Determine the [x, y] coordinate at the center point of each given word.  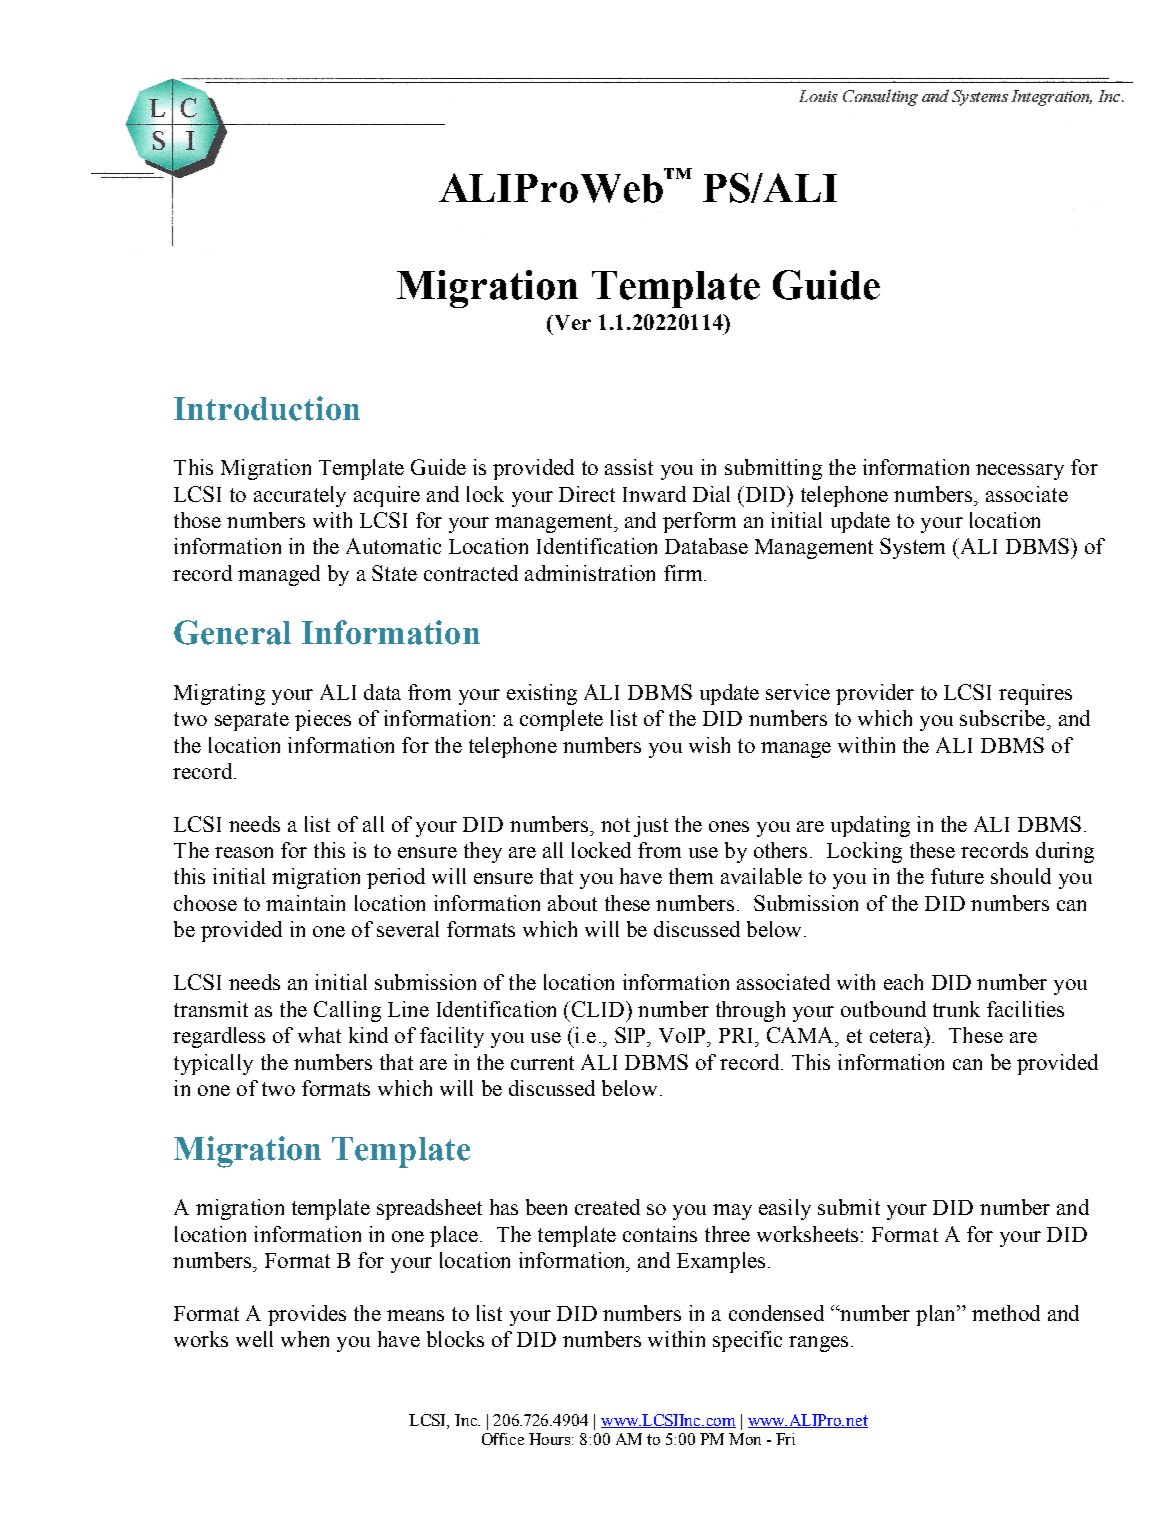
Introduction [267, 408]
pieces [323, 720]
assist [629, 467]
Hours [551, 1439]
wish [709, 745]
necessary [1020, 472]
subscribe [1004, 718]
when [305, 1339]
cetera [898, 1035]
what [319, 1035]
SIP [631, 1035]
